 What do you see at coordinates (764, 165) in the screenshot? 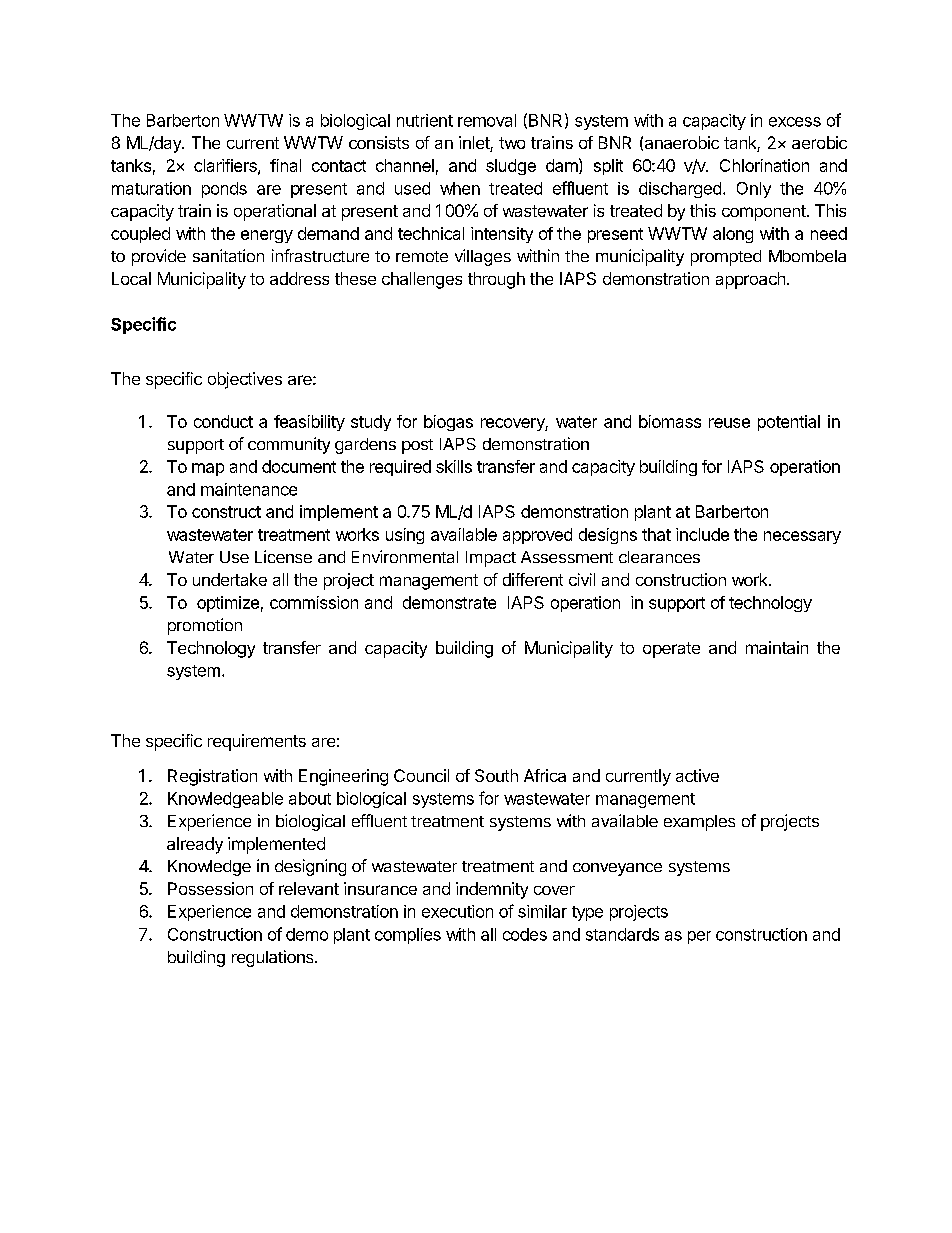
I see `Chlorination` at bounding box center [764, 165].
